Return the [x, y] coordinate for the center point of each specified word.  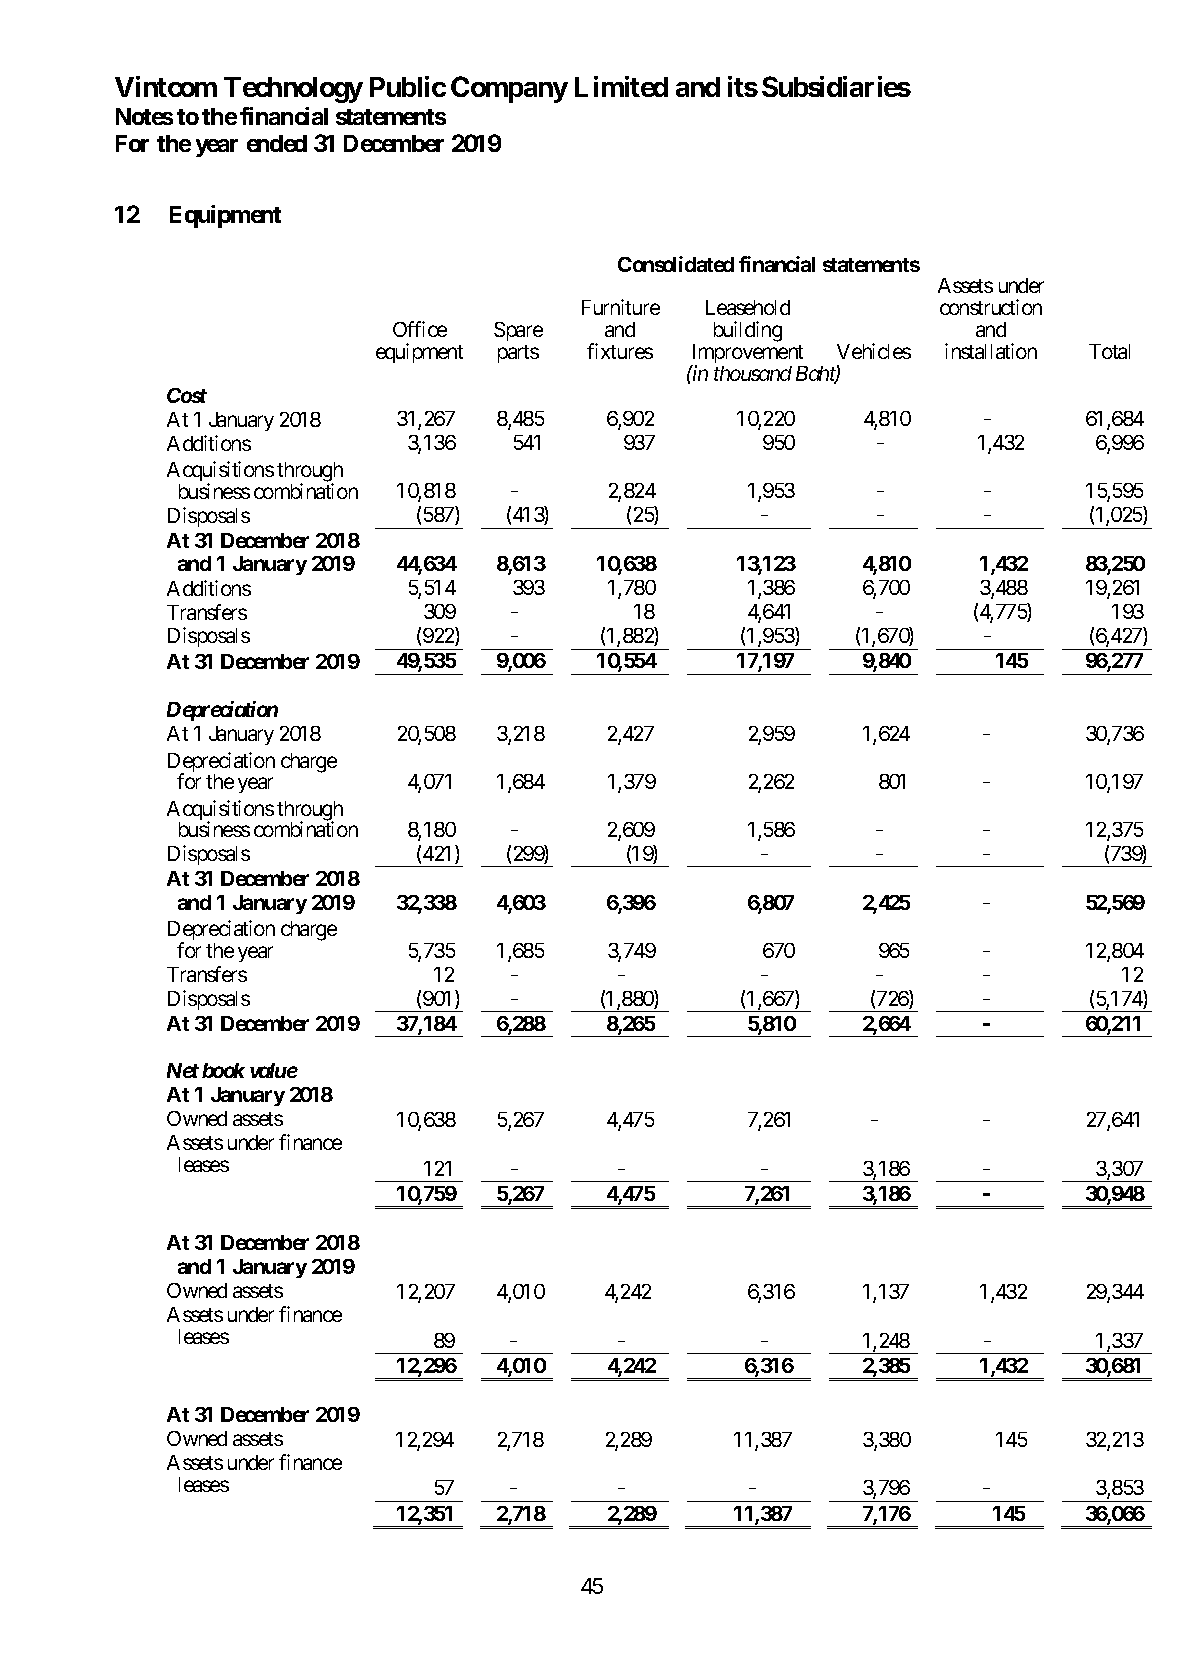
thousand [753, 373]
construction [991, 307]
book [223, 1070]
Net [183, 1070]
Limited [621, 86]
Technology [293, 90]
